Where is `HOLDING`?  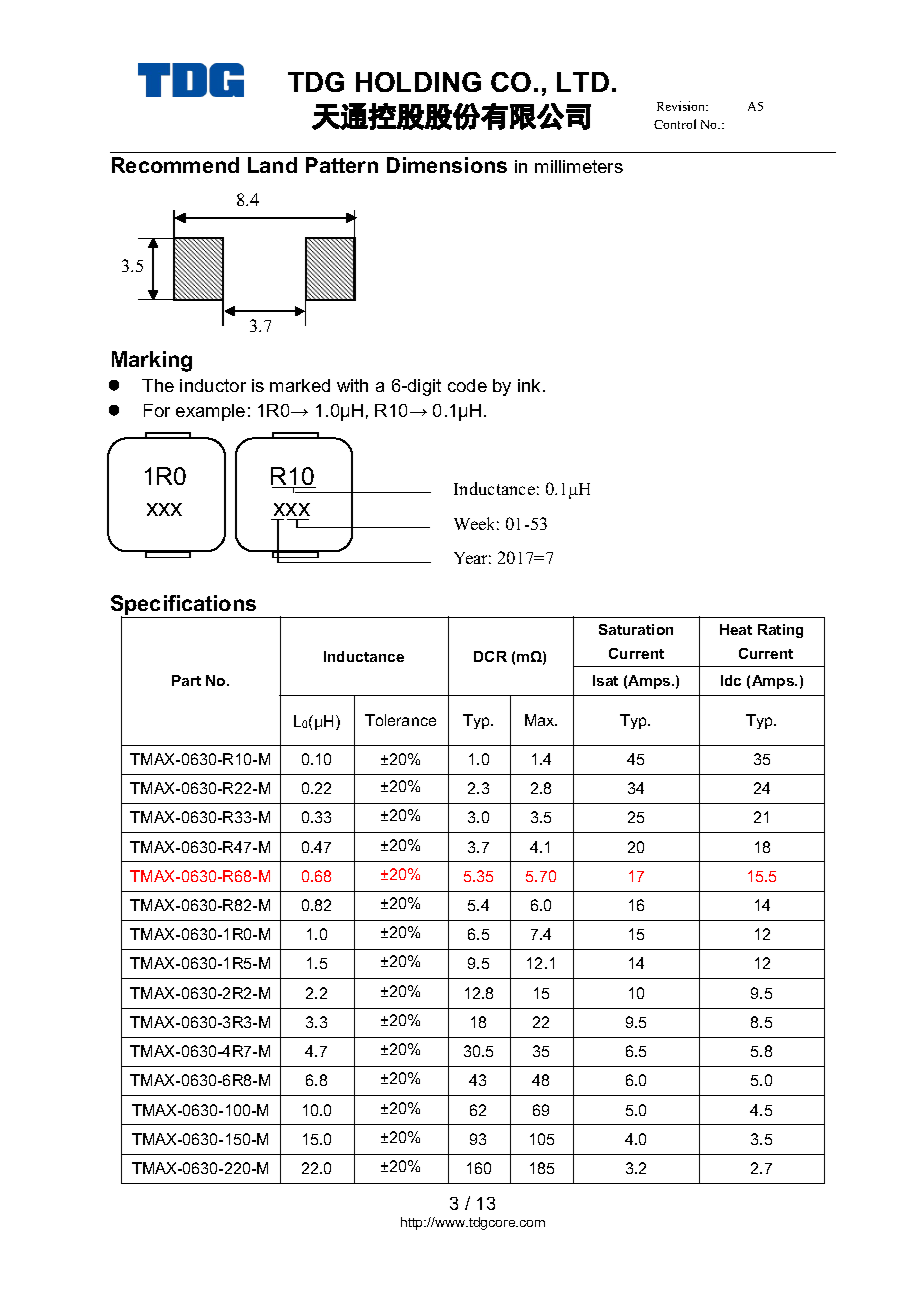
HOLDING is located at coordinates (418, 82).
